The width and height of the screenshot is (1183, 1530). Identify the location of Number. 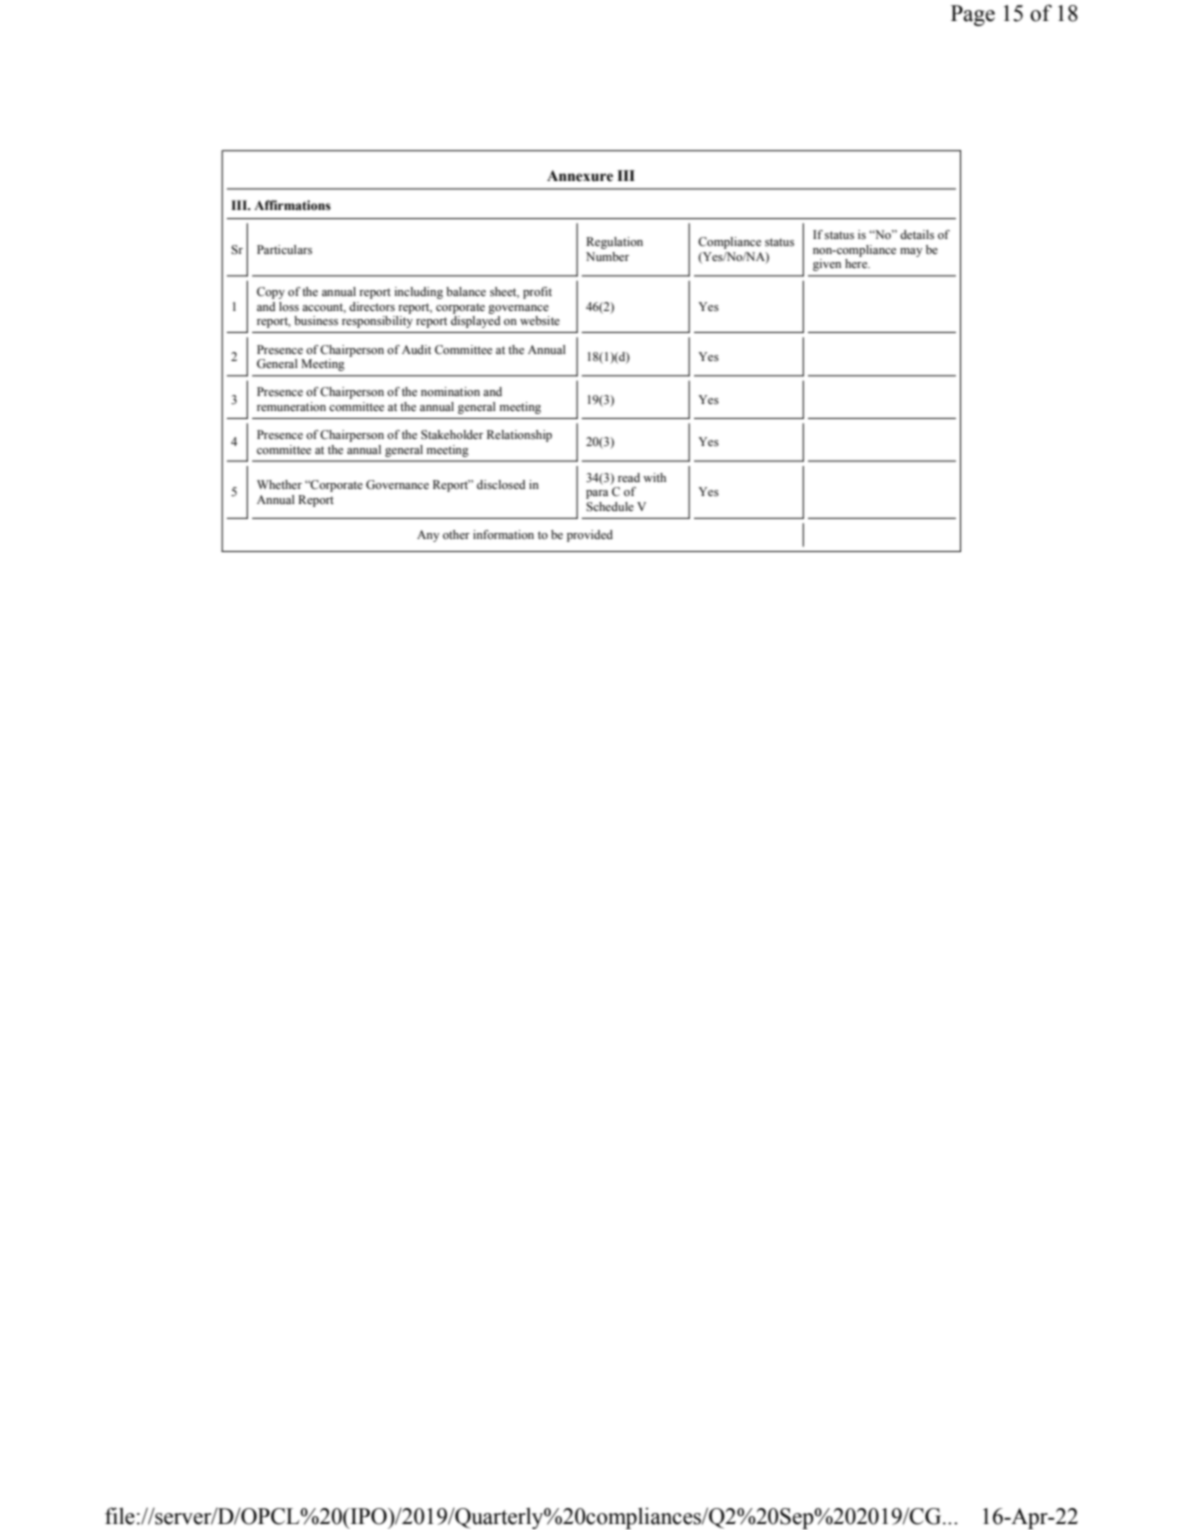
(607, 256).
